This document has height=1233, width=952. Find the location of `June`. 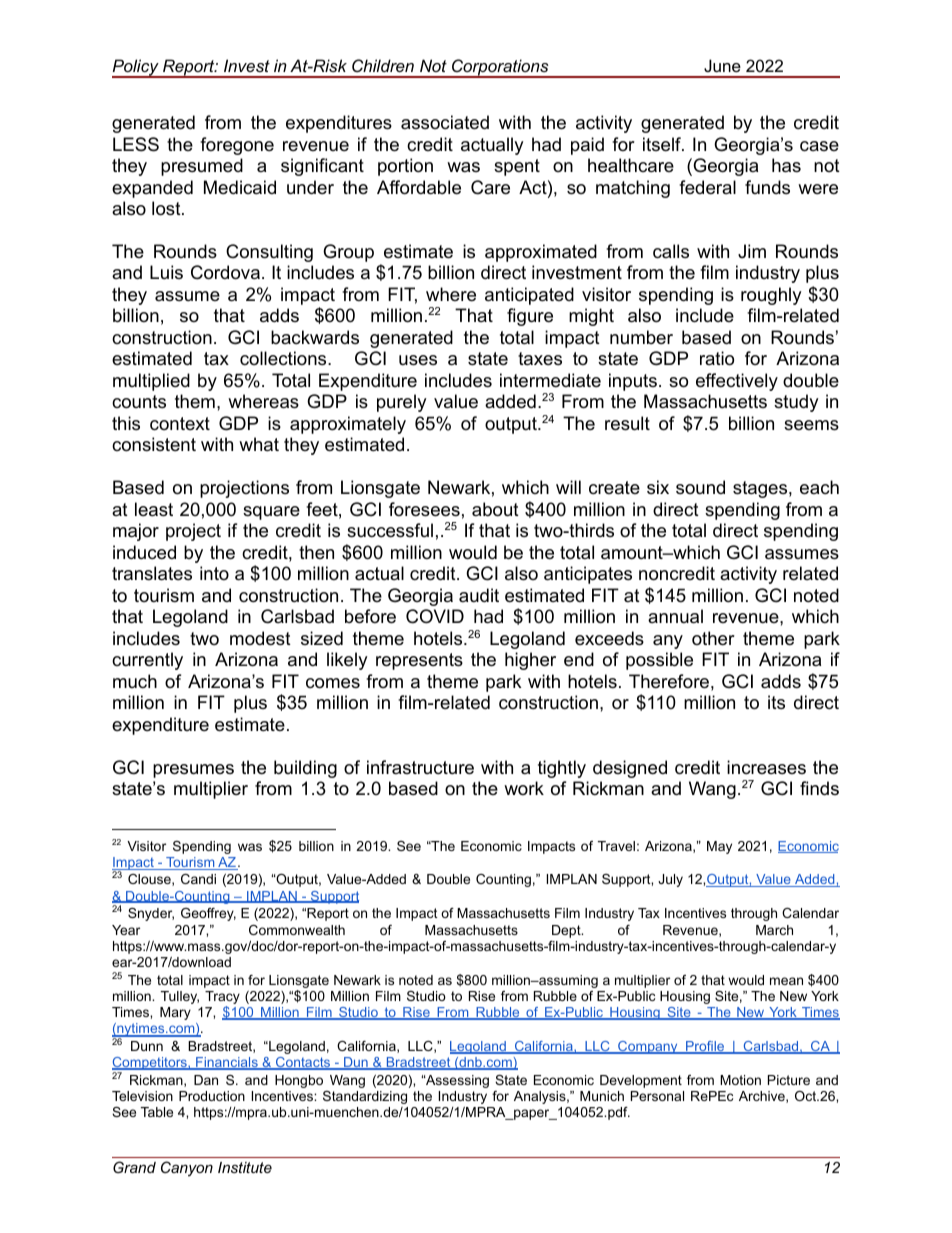

June is located at coordinates (722, 65).
